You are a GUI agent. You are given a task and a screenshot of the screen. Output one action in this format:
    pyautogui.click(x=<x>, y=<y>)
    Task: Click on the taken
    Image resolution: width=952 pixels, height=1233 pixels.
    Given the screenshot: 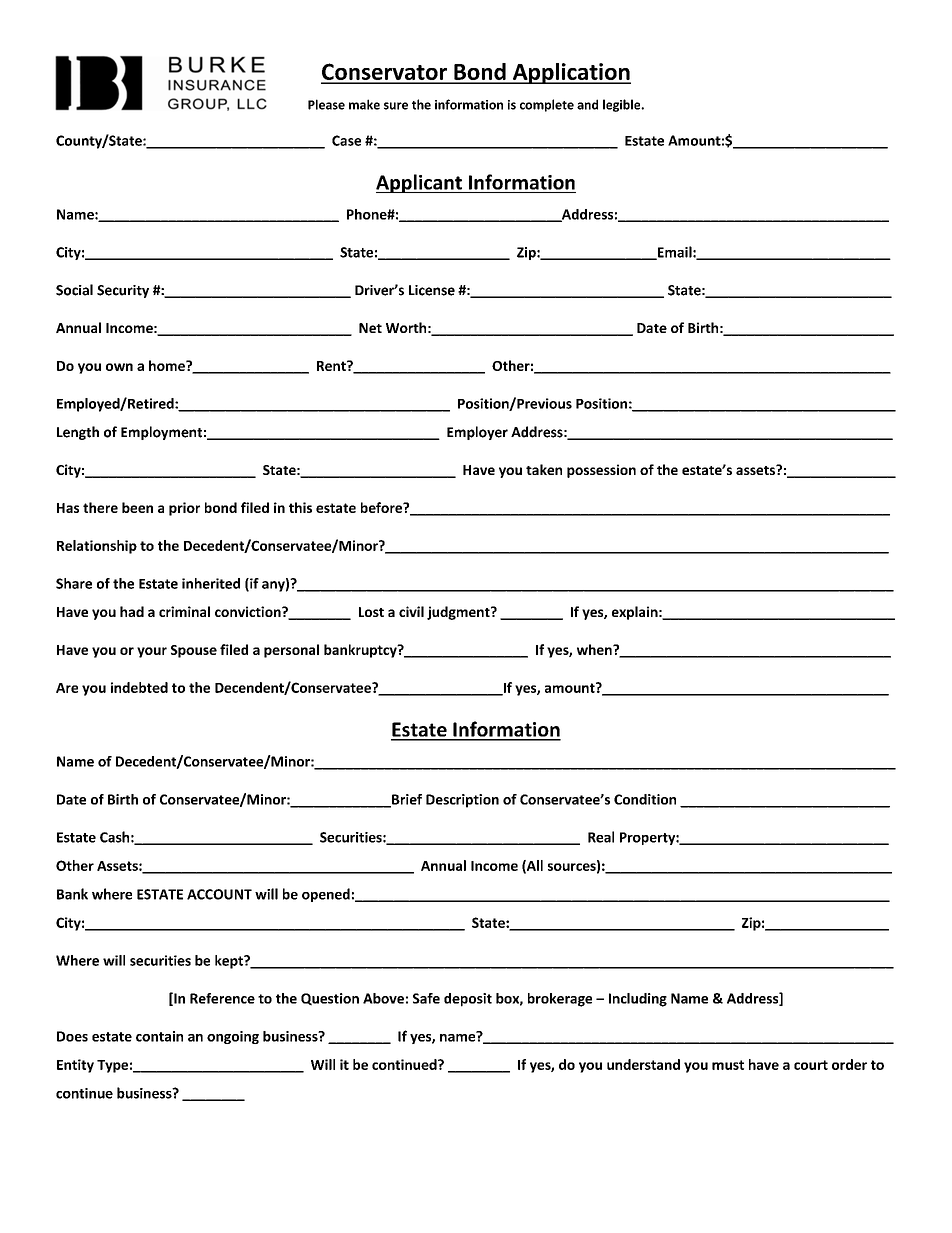 What is the action you would take?
    pyautogui.click(x=544, y=469)
